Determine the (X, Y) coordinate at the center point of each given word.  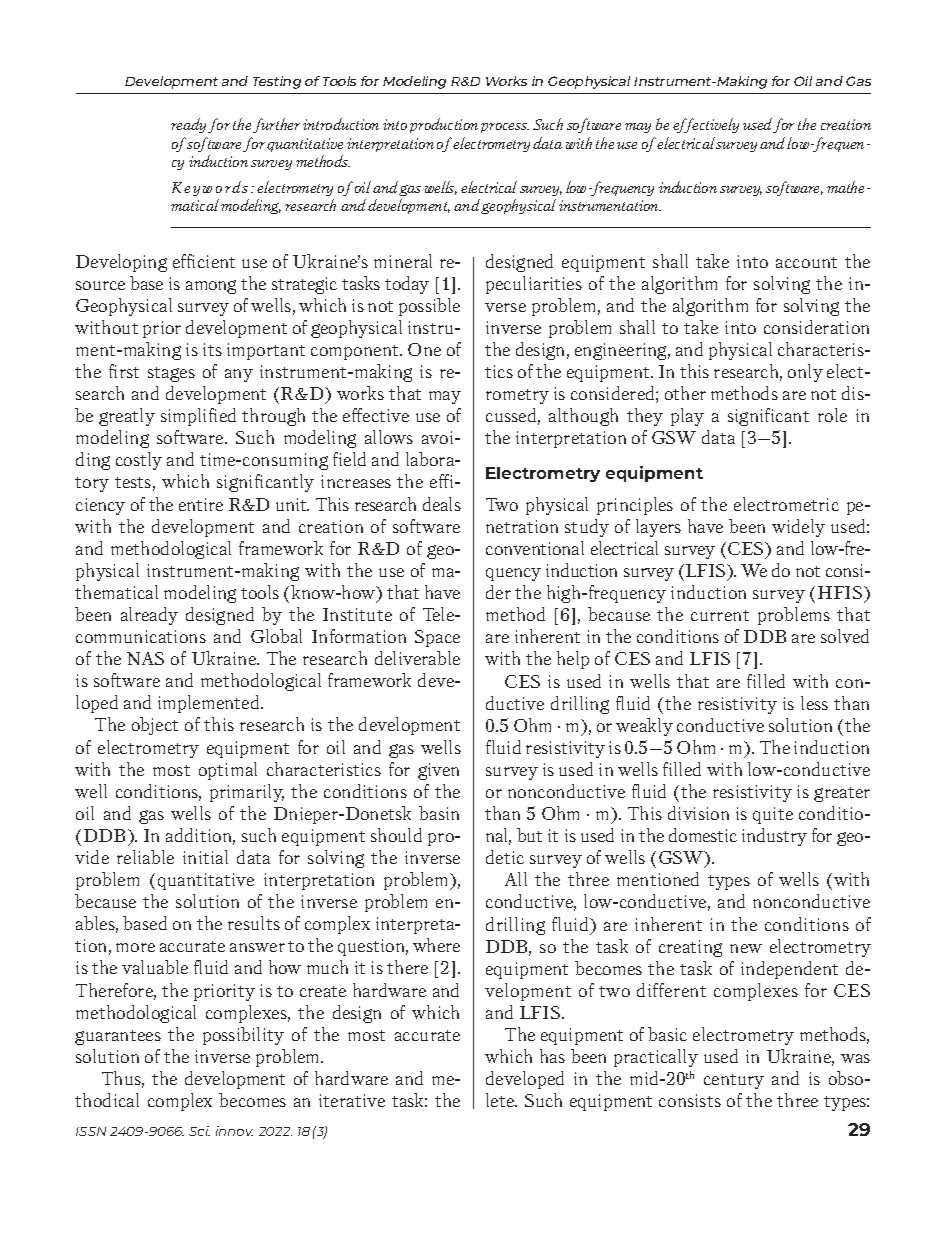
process (505, 128)
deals (442, 504)
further (276, 125)
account (806, 262)
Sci (199, 1131)
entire (201, 504)
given (438, 771)
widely (798, 528)
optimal (228, 771)
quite (773, 815)
